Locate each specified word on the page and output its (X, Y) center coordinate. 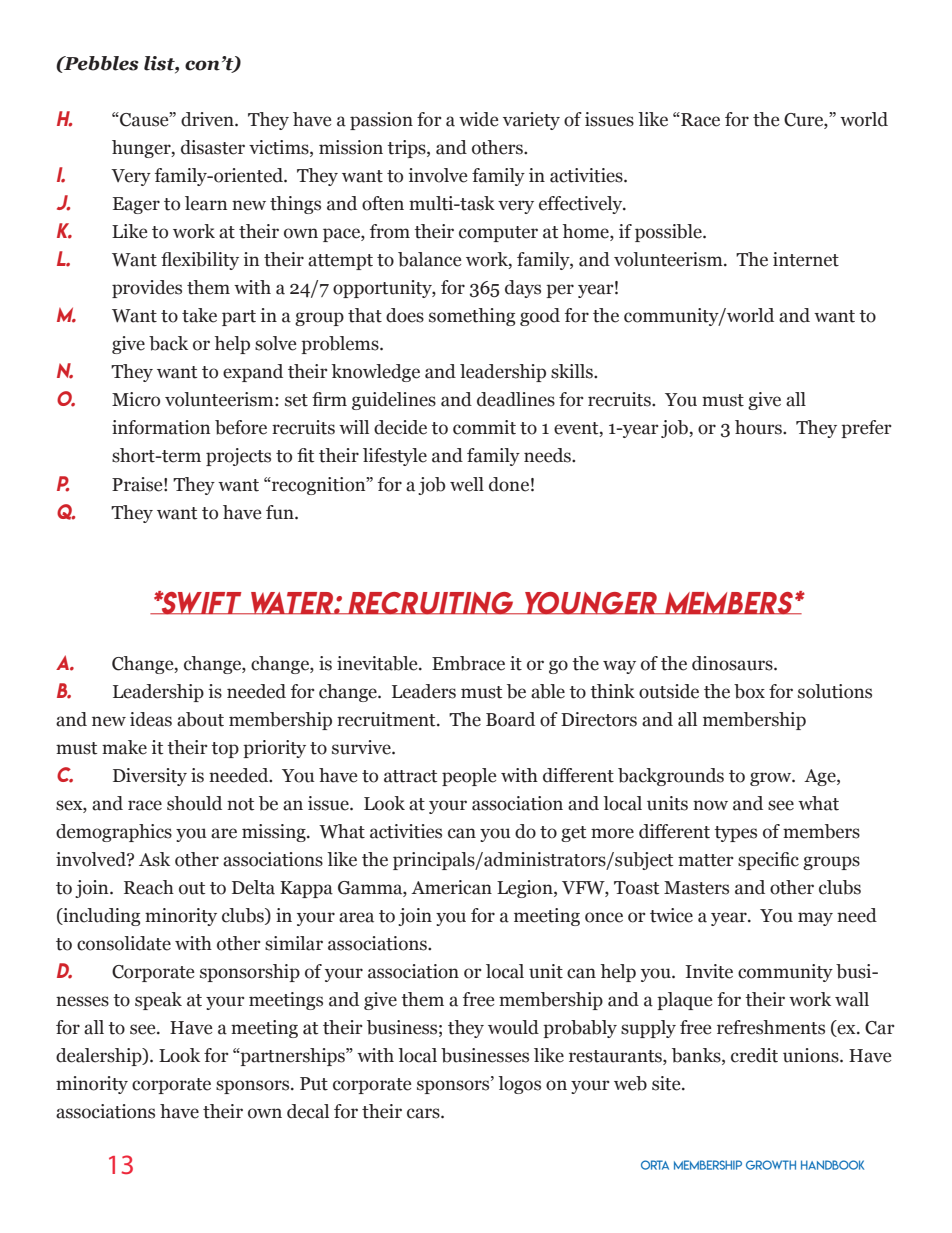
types (735, 834)
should (194, 803)
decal (308, 1111)
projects (238, 457)
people (469, 777)
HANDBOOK (832, 1165)
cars (424, 1113)
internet (806, 259)
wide (478, 119)
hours (759, 427)
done (509, 484)
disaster (213, 147)
